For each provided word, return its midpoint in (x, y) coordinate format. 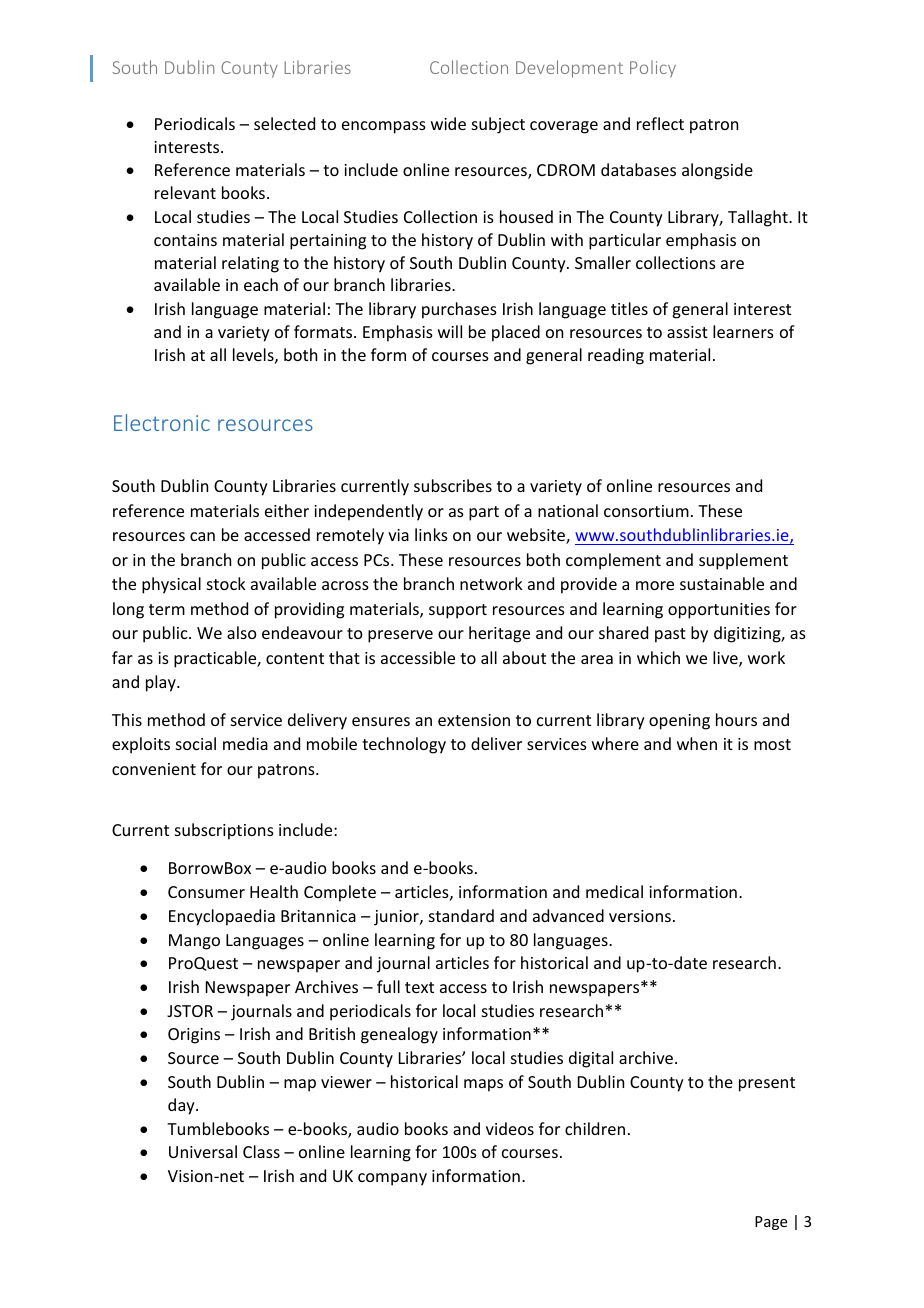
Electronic (162, 422)
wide (448, 123)
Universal (203, 1151)
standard (461, 915)
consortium (646, 511)
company (392, 1179)
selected (284, 123)
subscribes (453, 485)
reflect (660, 123)
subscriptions (224, 831)
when (697, 743)
